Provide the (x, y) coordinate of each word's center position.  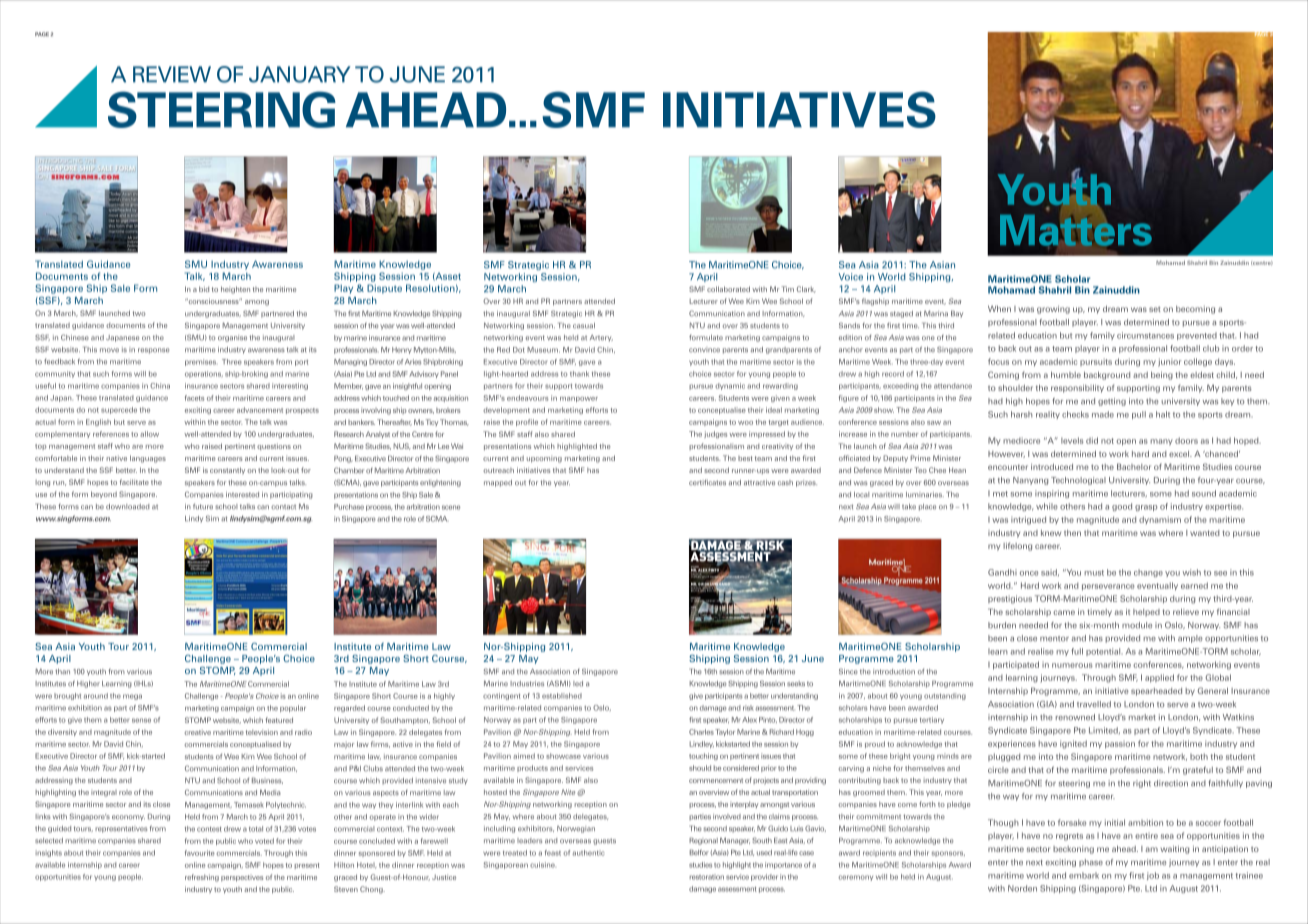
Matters (1076, 229)
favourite (200, 853)
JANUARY (300, 74)
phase (1091, 863)
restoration (707, 877)
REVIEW (172, 74)
